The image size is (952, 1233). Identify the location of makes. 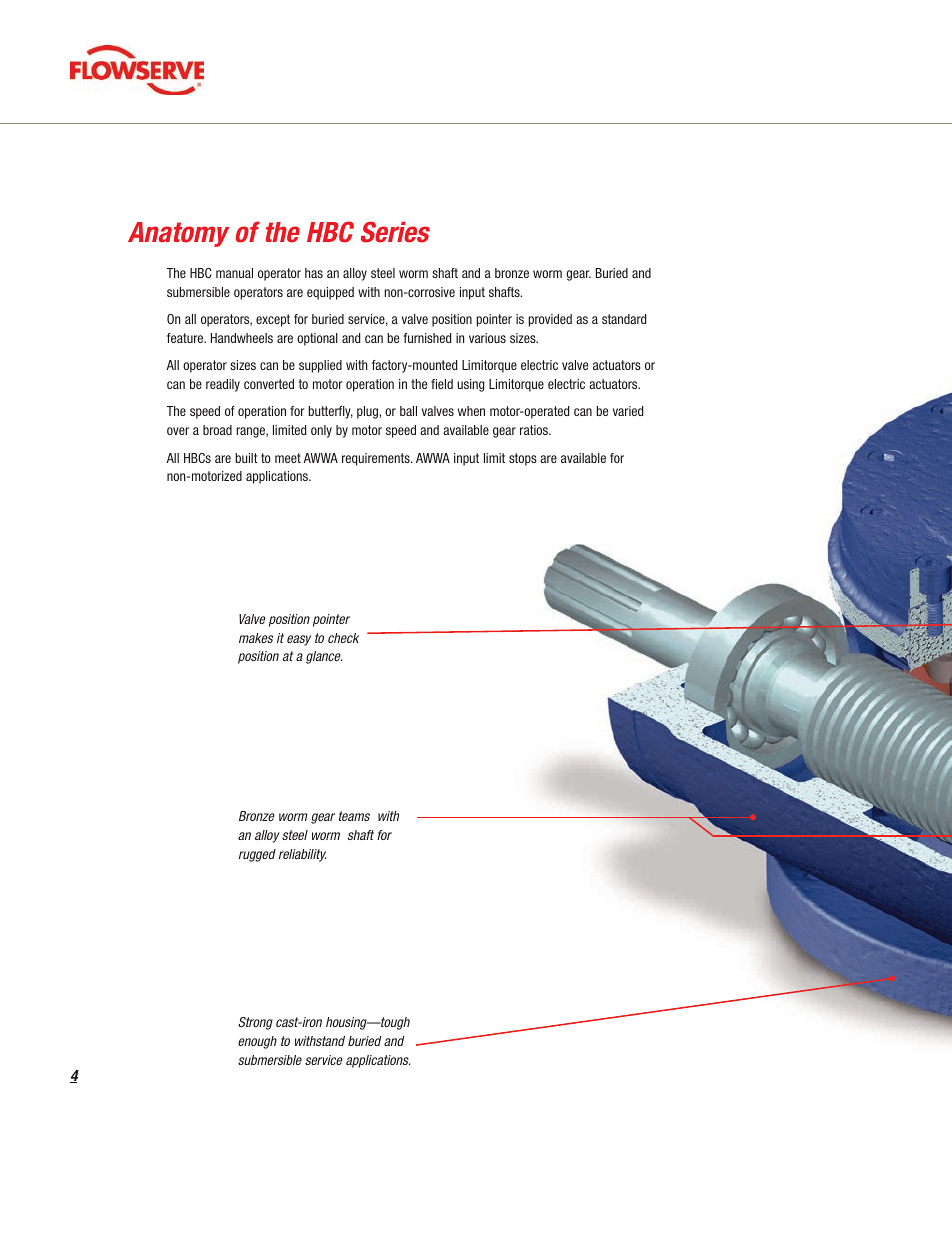
(256, 638).
